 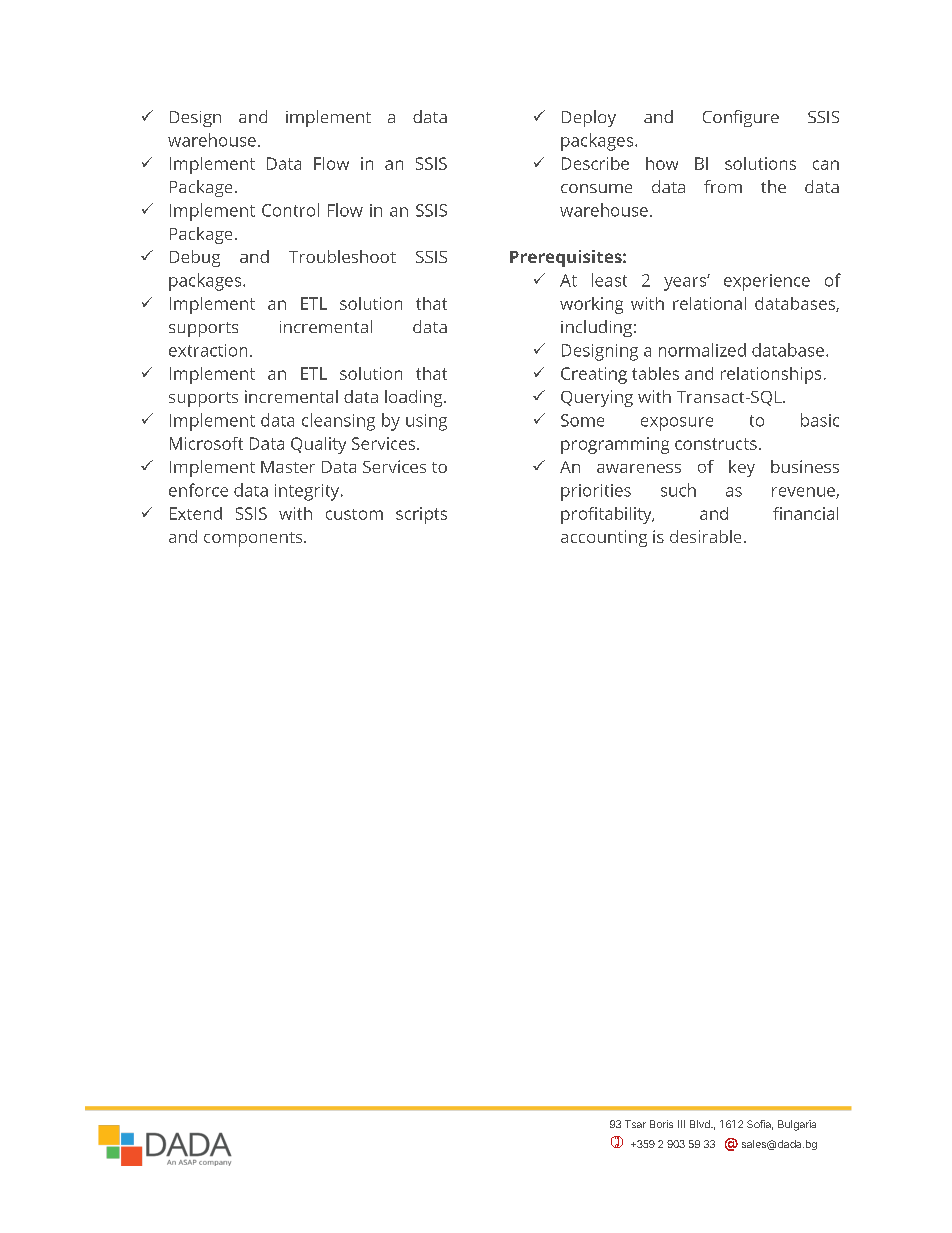 I want to click on Control, so click(x=290, y=210).
